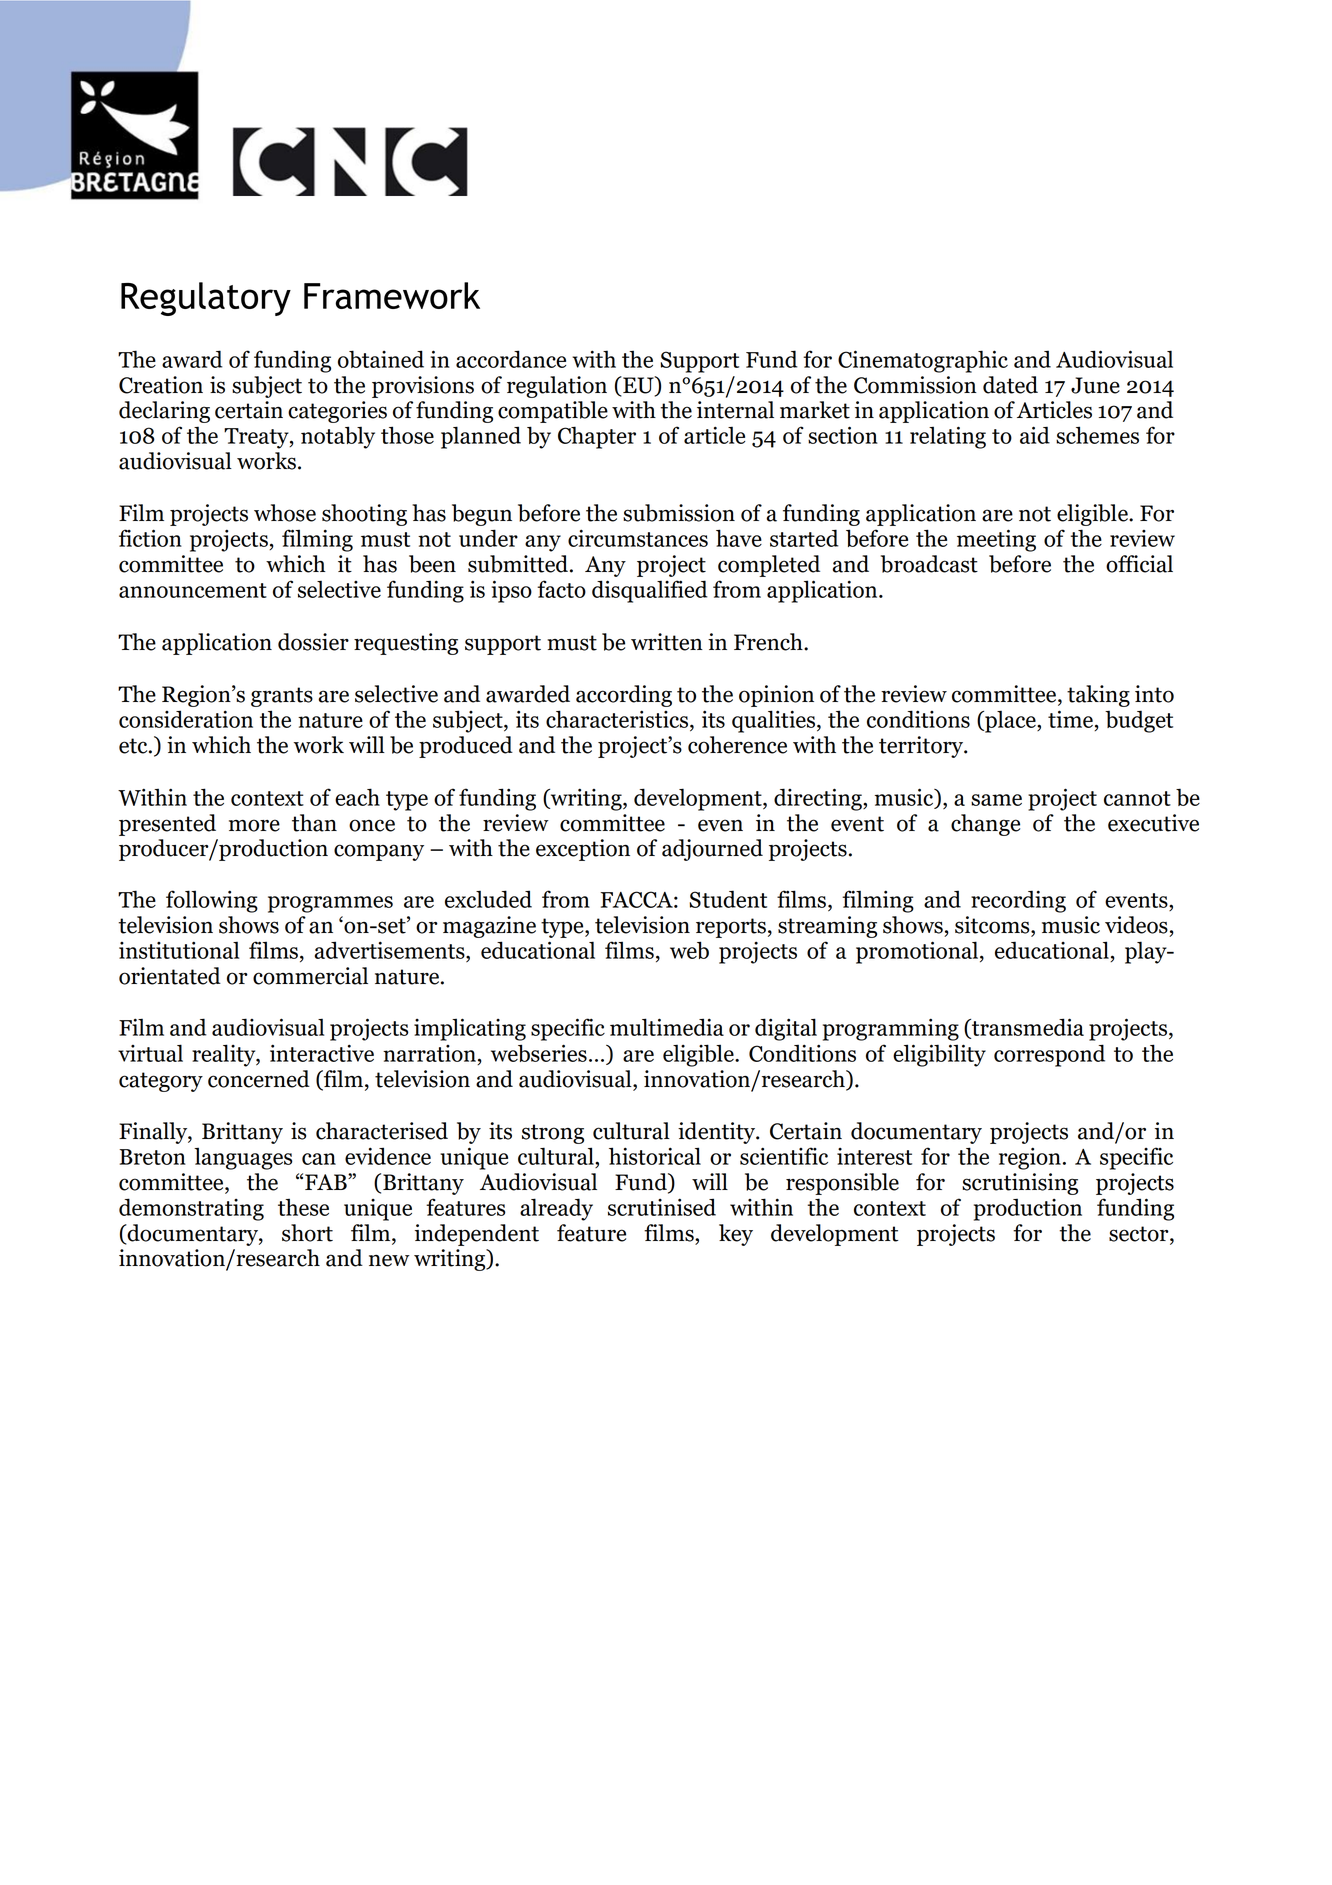  Describe the element at coordinates (282, 697) in the document. I see `grants` at that location.
